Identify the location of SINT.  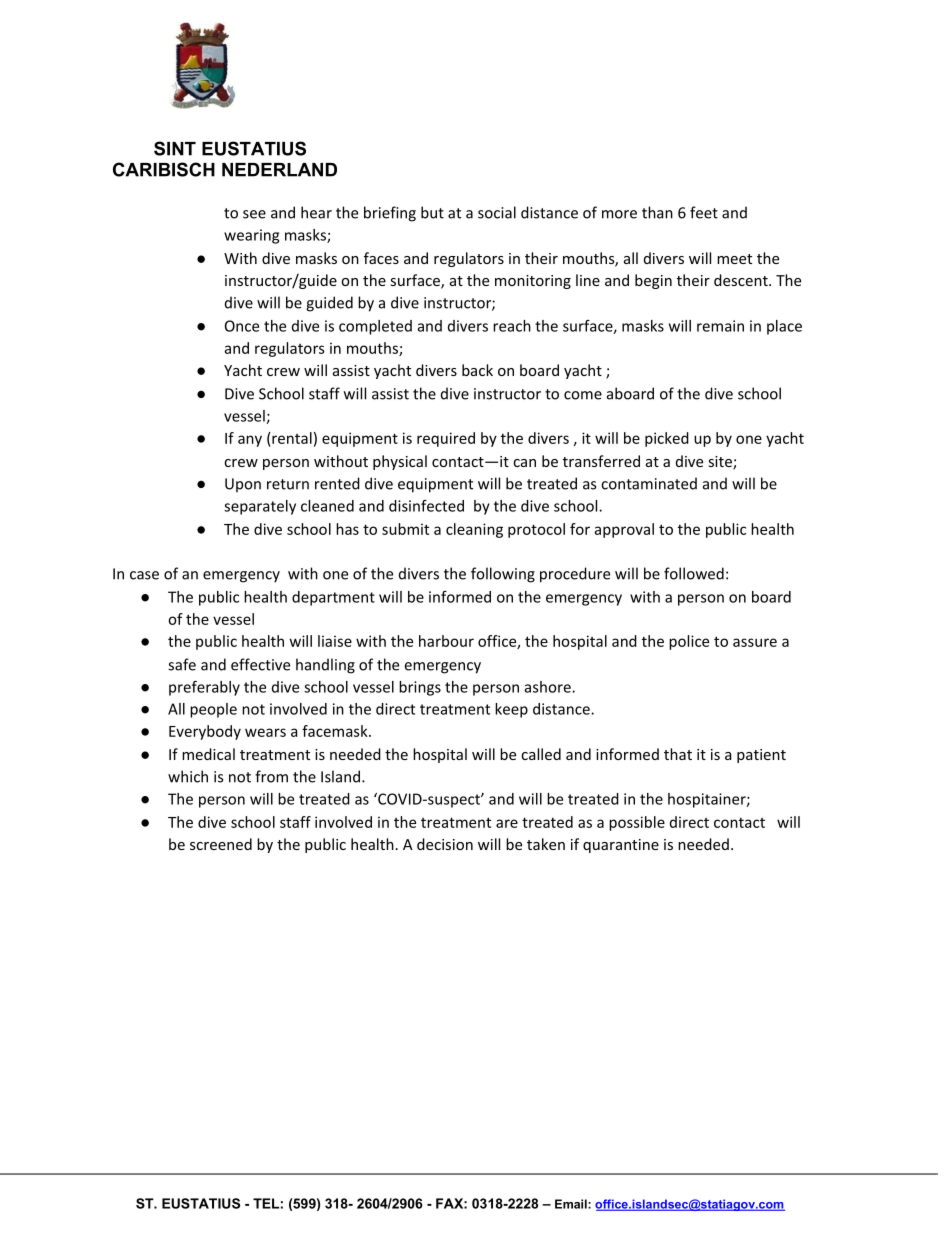
(175, 148).
